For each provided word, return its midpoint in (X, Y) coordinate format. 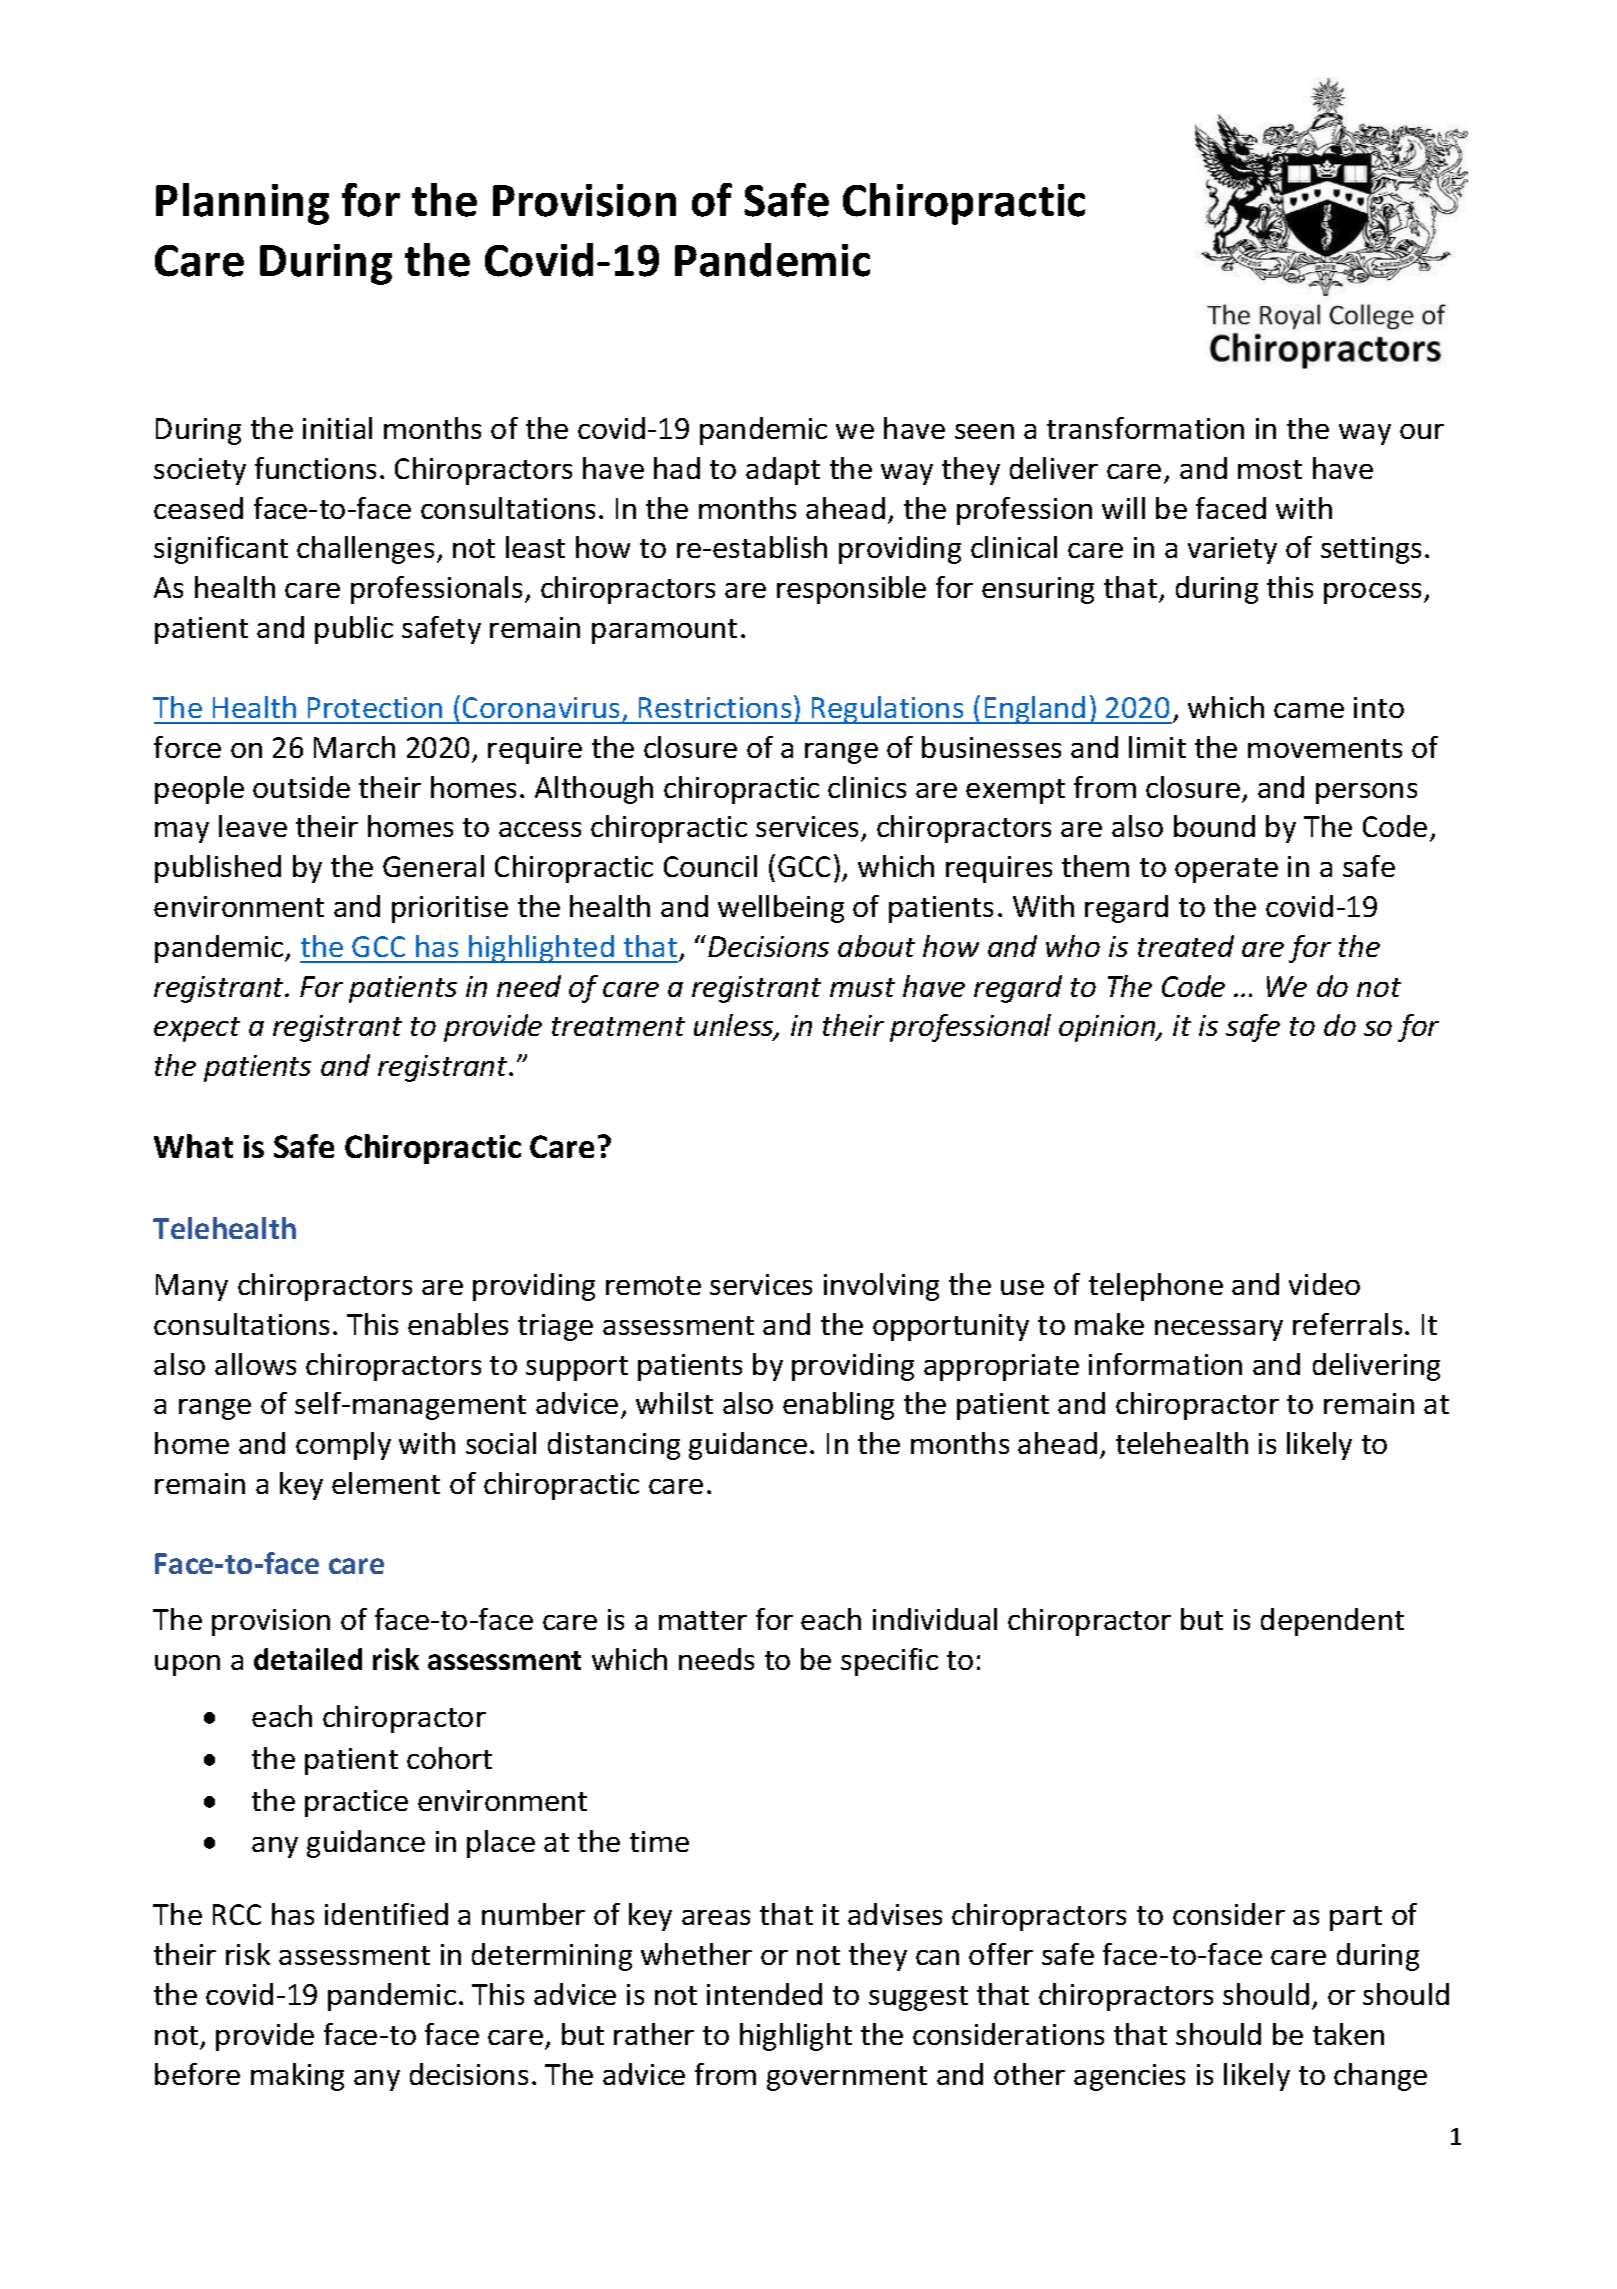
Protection (375, 707)
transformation (1145, 428)
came (1309, 710)
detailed (308, 1659)
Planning (242, 204)
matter (703, 1620)
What (193, 1146)
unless (735, 1027)
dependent (1332, 1622)
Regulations (888, 710)
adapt (783, 471)
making (297, 2077)
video (1324, 1284)
